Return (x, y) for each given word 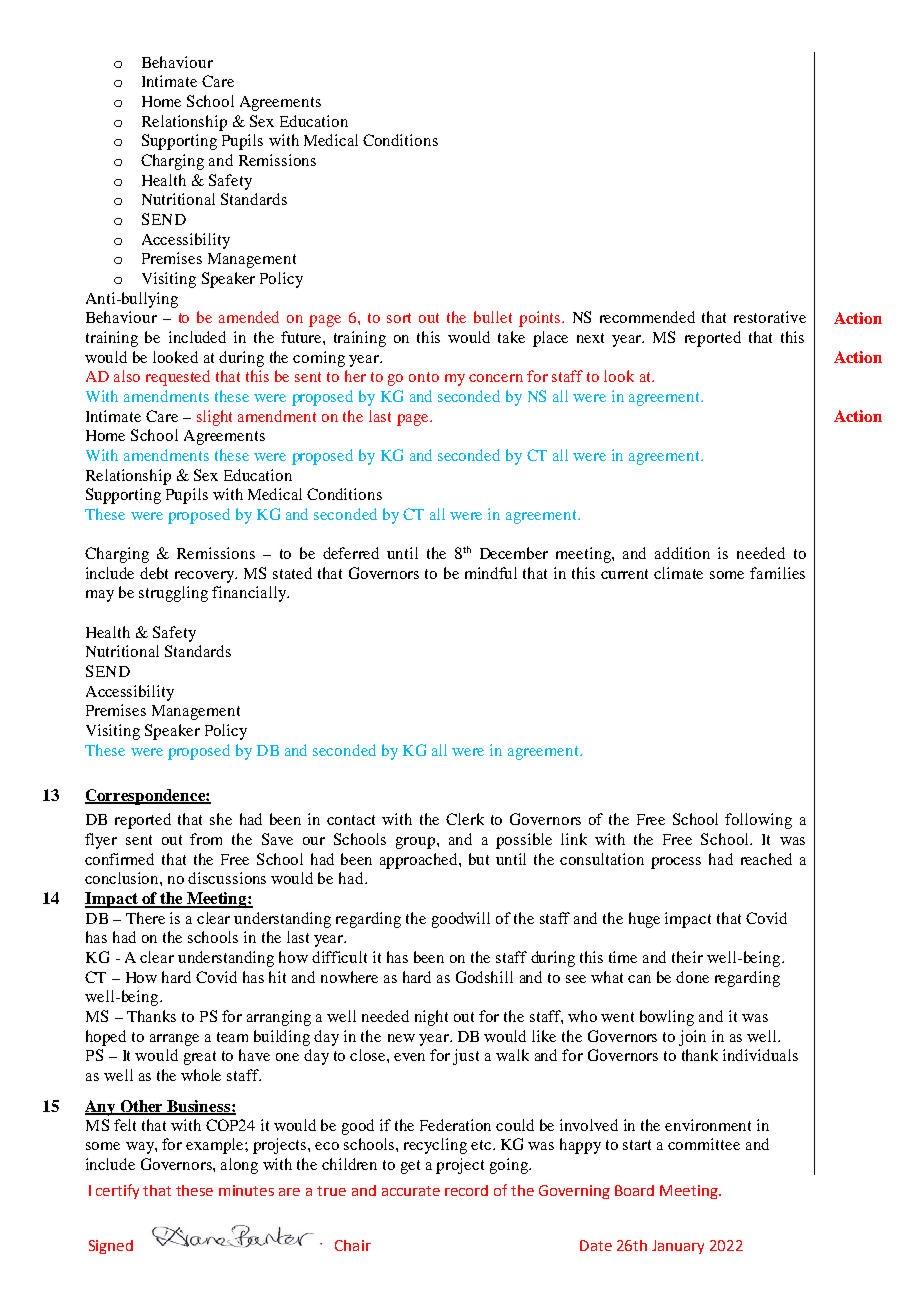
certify (117, 1191)
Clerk (465, 819)
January (678, 1247)
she (221, 819)
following (758, 821)
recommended (647, 317)
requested (178, 378)
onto (424, 377)
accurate (411, 1191)
